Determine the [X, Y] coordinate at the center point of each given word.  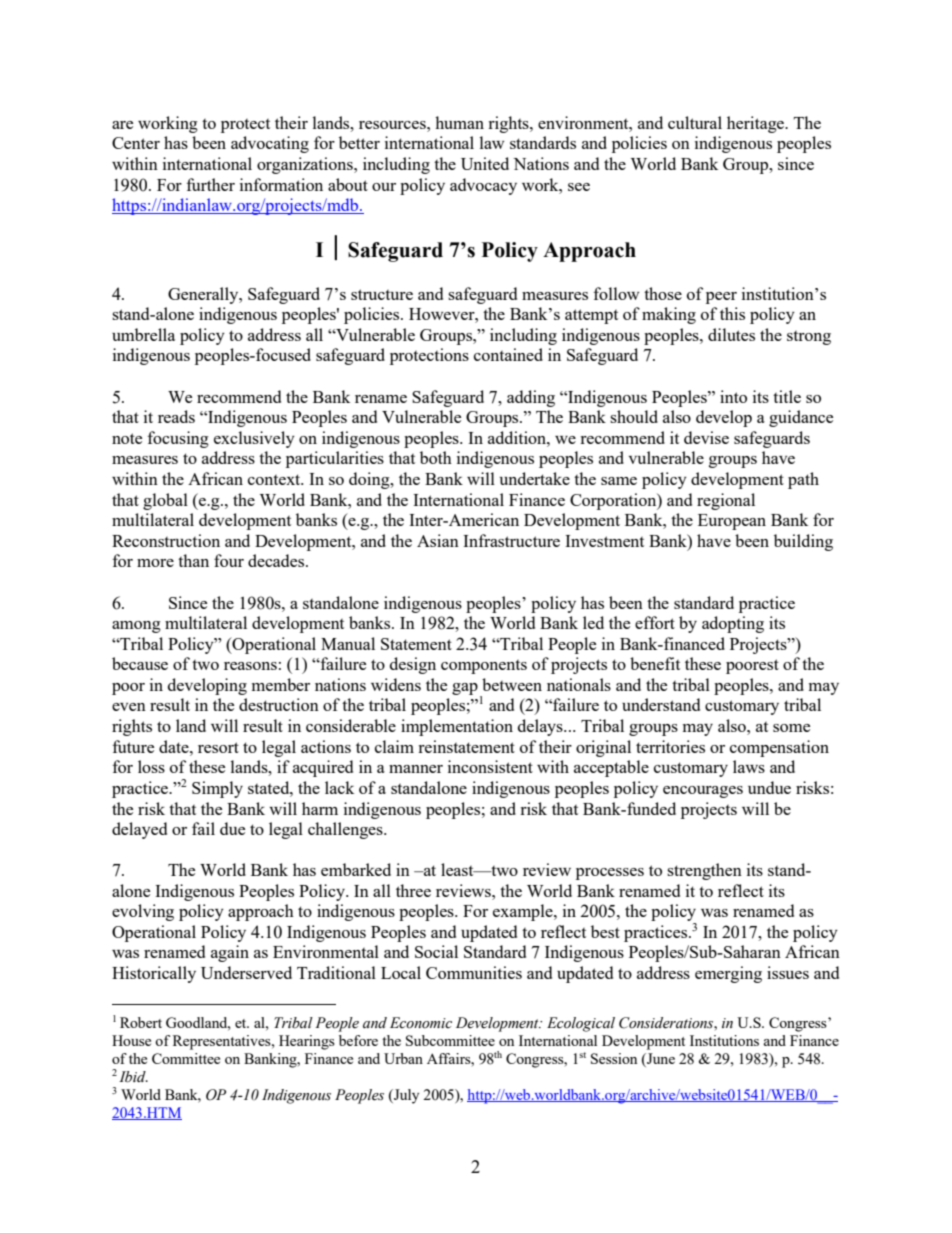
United [485, 163]
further [211, 184]
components [484, 667]
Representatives [223, 1042]
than [193, 560]
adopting [733, 624]
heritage [757, 124]
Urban [403, 1058]
